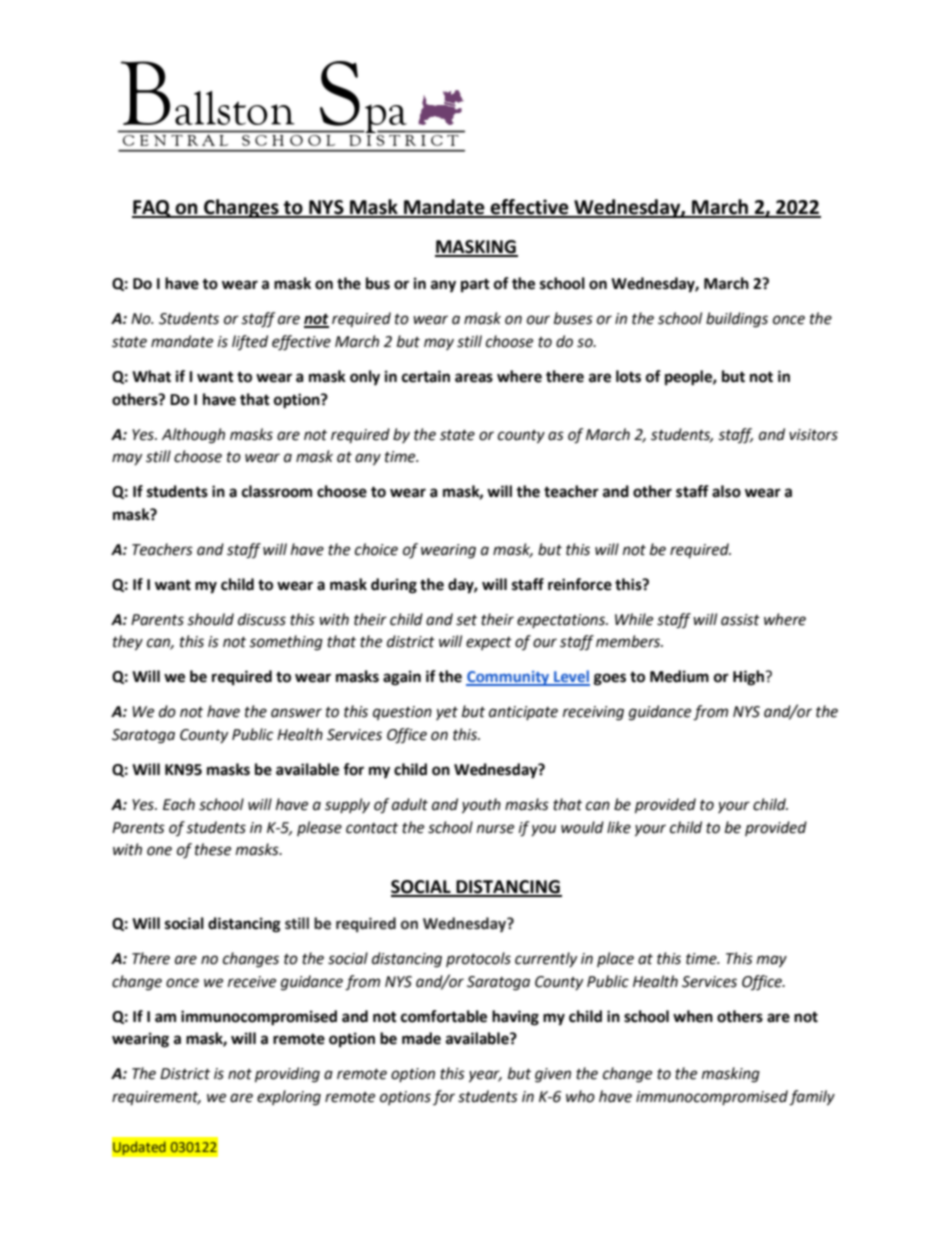 This image has width=952, height=1233. What do you see at coordinates (495, 829) in the image?
I see `nurse` at bounding box center [495, 829].
